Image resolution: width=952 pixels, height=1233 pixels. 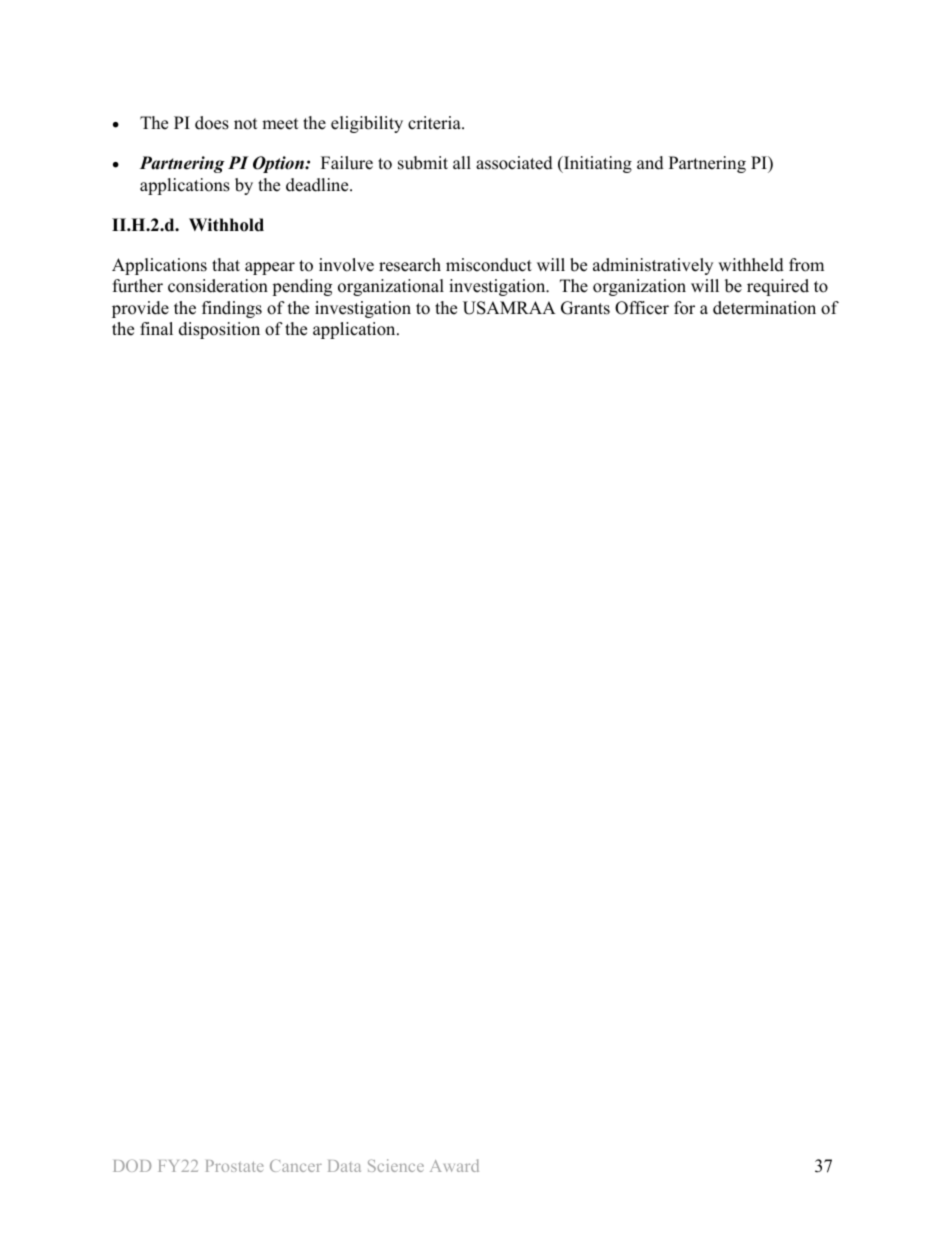 What do you see at coordinates (235, 1166) in the screenshot?
I see `Prostate` at bounding box center [235, 1166].
